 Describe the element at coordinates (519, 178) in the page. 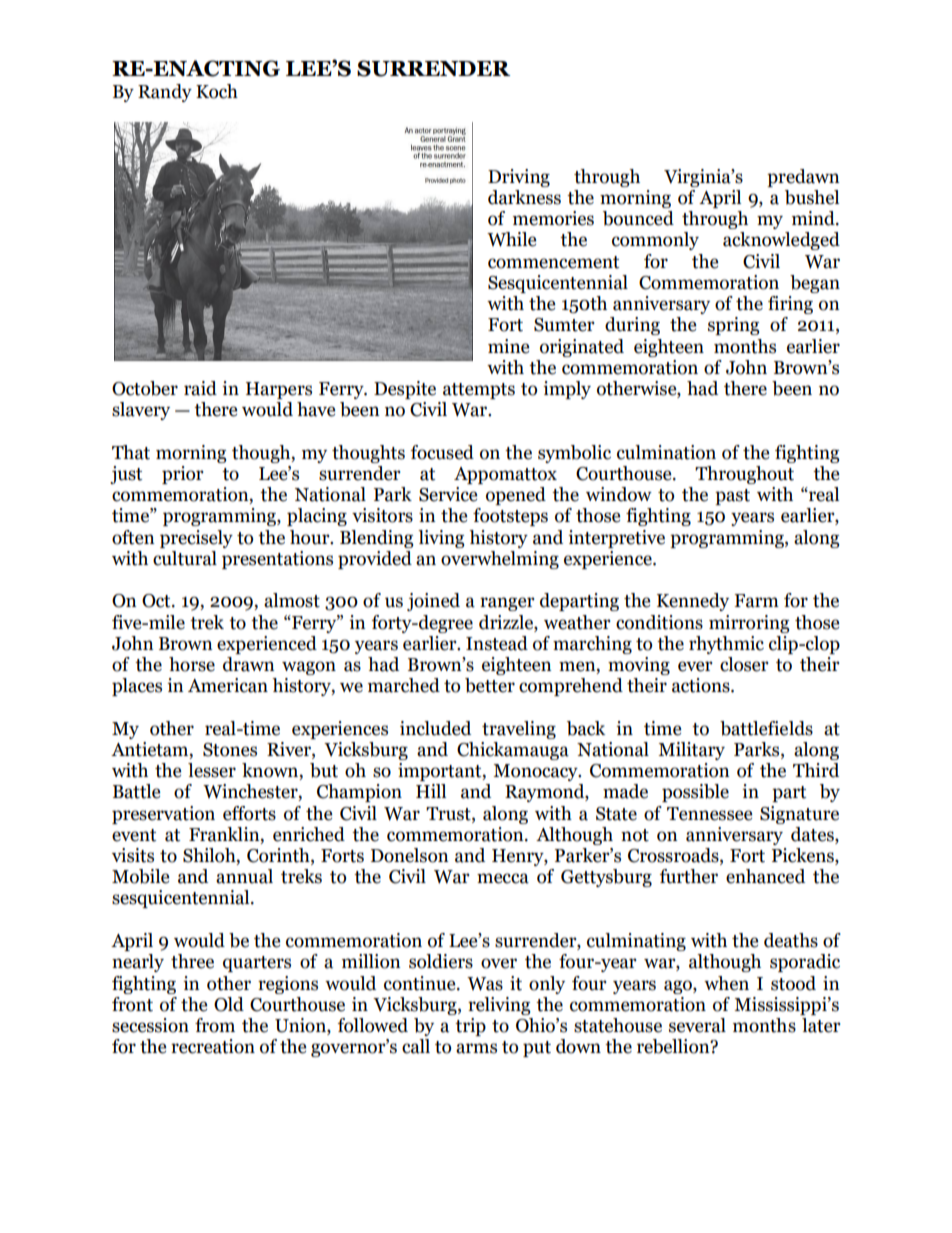

I see `Driving` at that location.
